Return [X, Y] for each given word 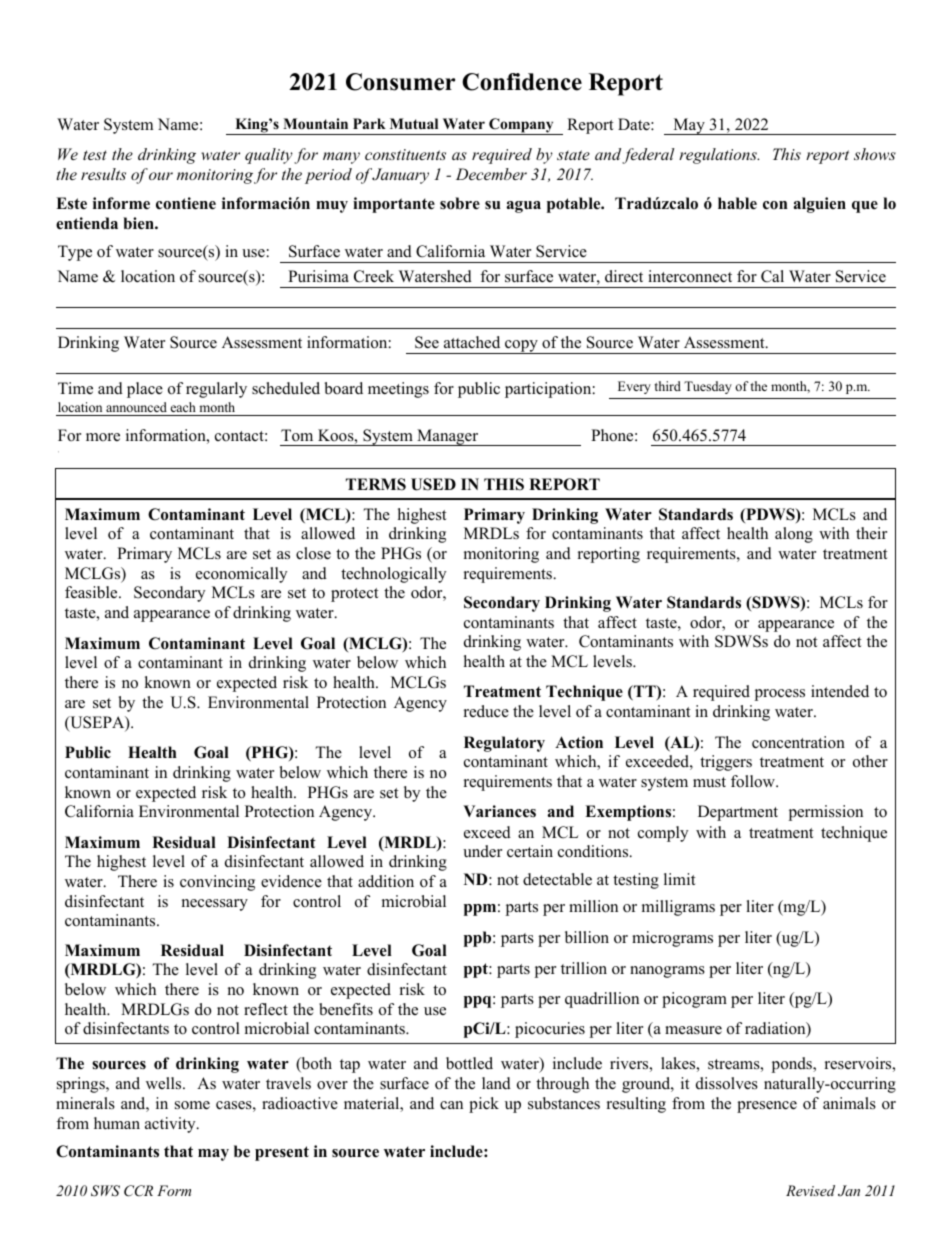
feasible [92, 592]
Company [521, 126]
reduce [486, 711]
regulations [719, 156]
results [103, 174]
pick [484, 1105]
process [779, 695]
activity [171, 1125]
